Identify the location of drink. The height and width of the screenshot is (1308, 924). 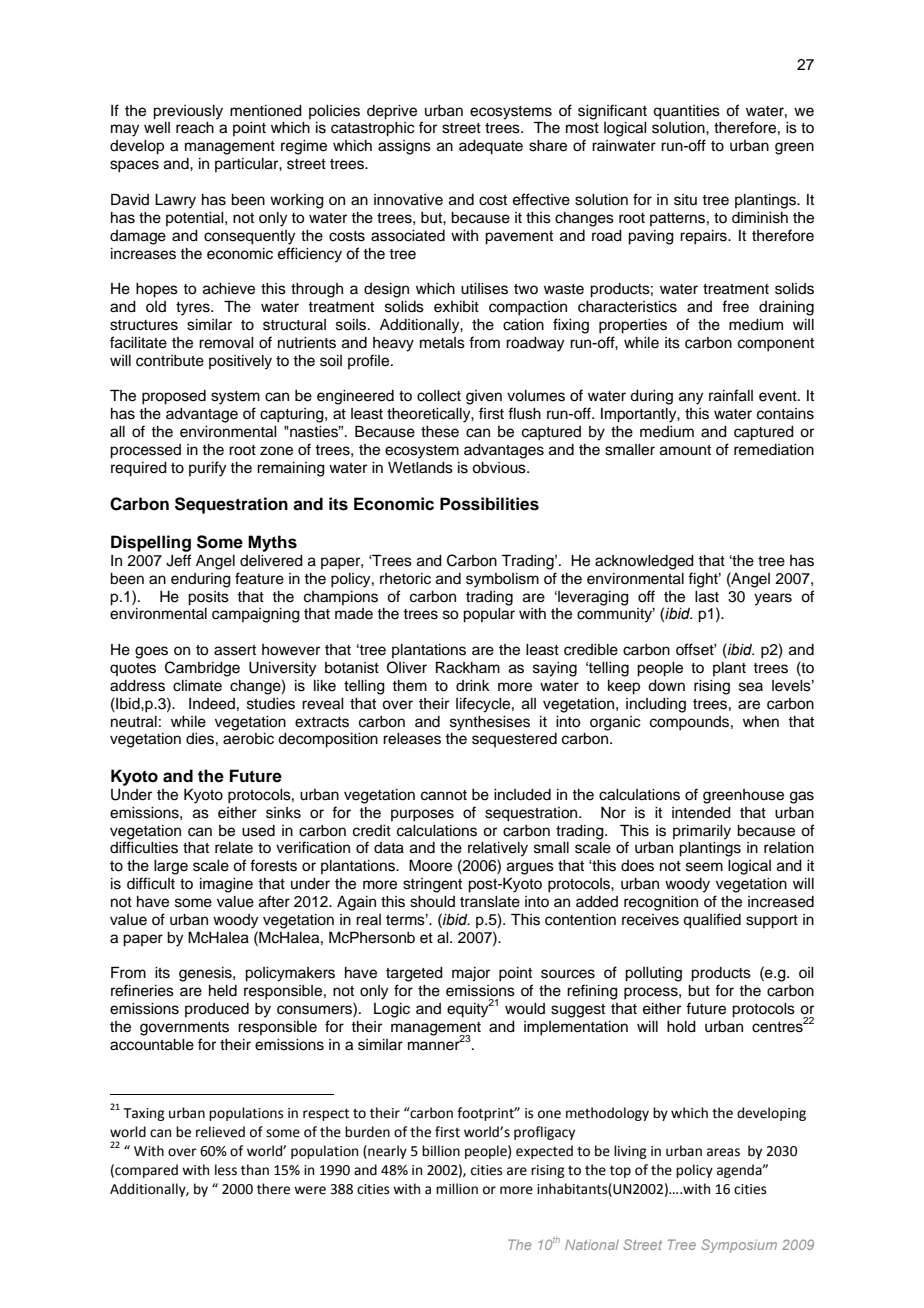
(473, 685).
